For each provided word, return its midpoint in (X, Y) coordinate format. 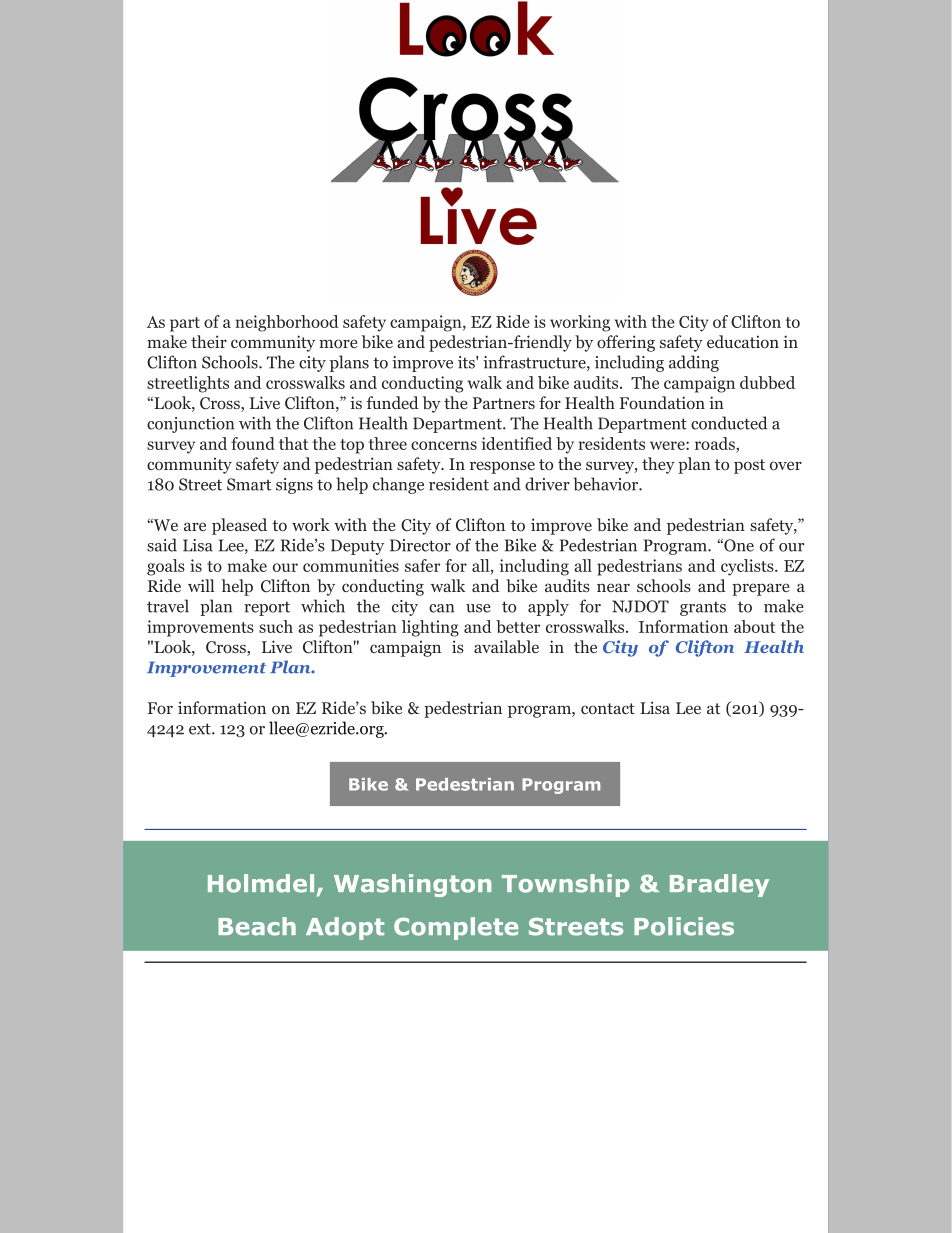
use (478, 608)
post (749, 466)
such (276, 626)
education (743, 342)
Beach (257, 926)
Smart (249, 484)
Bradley (719, 885)
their (209, 341)
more (338, 343)
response (502, 467)
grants (703, 608)
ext (201, 729)
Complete (456, 928)
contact (608, 709)
